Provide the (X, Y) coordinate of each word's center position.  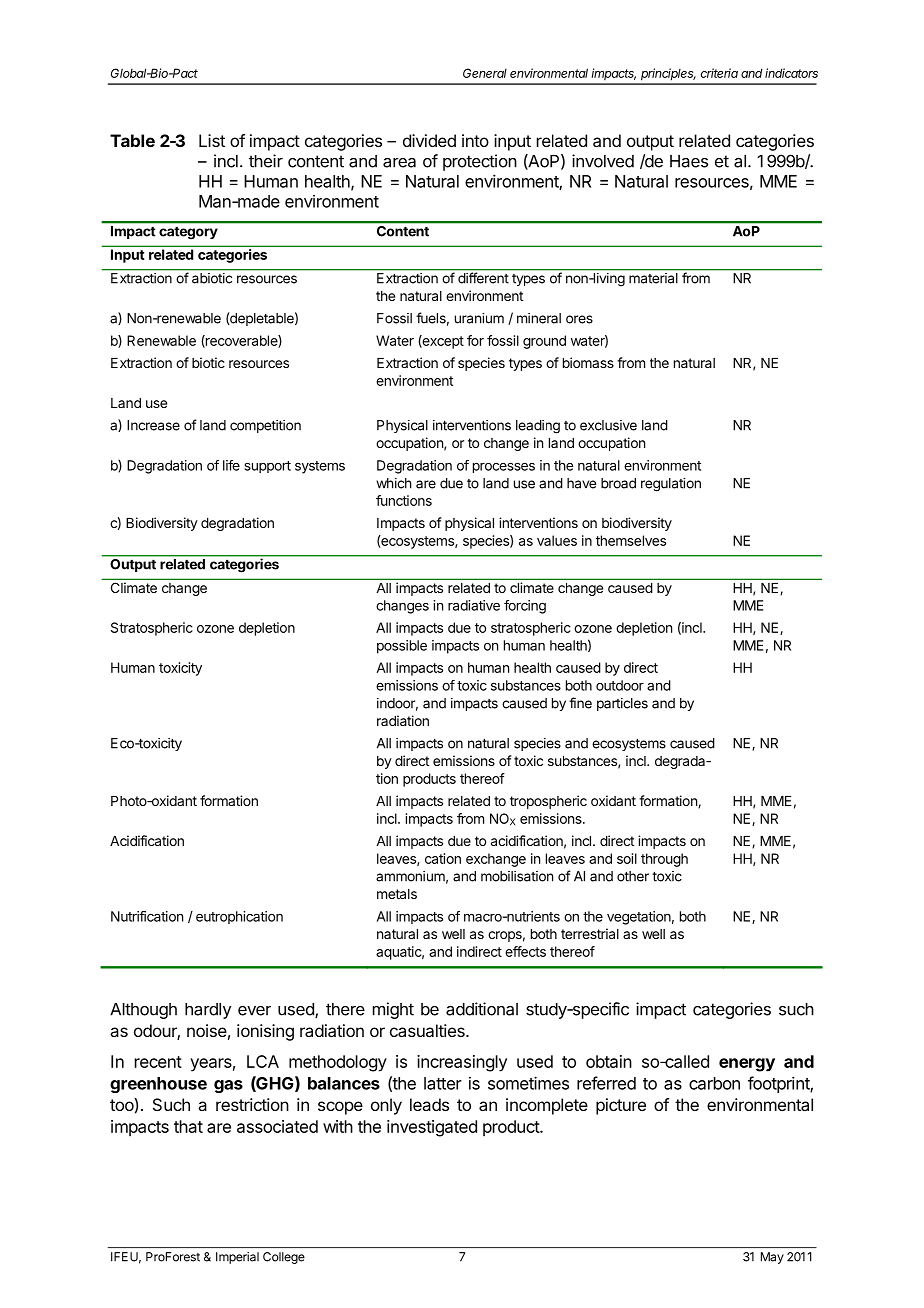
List (212, 140)
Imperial (237, 1258)
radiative (474, 605)
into (475, 140)
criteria (719, 73)
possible (402, 647)
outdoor (620, 685)
